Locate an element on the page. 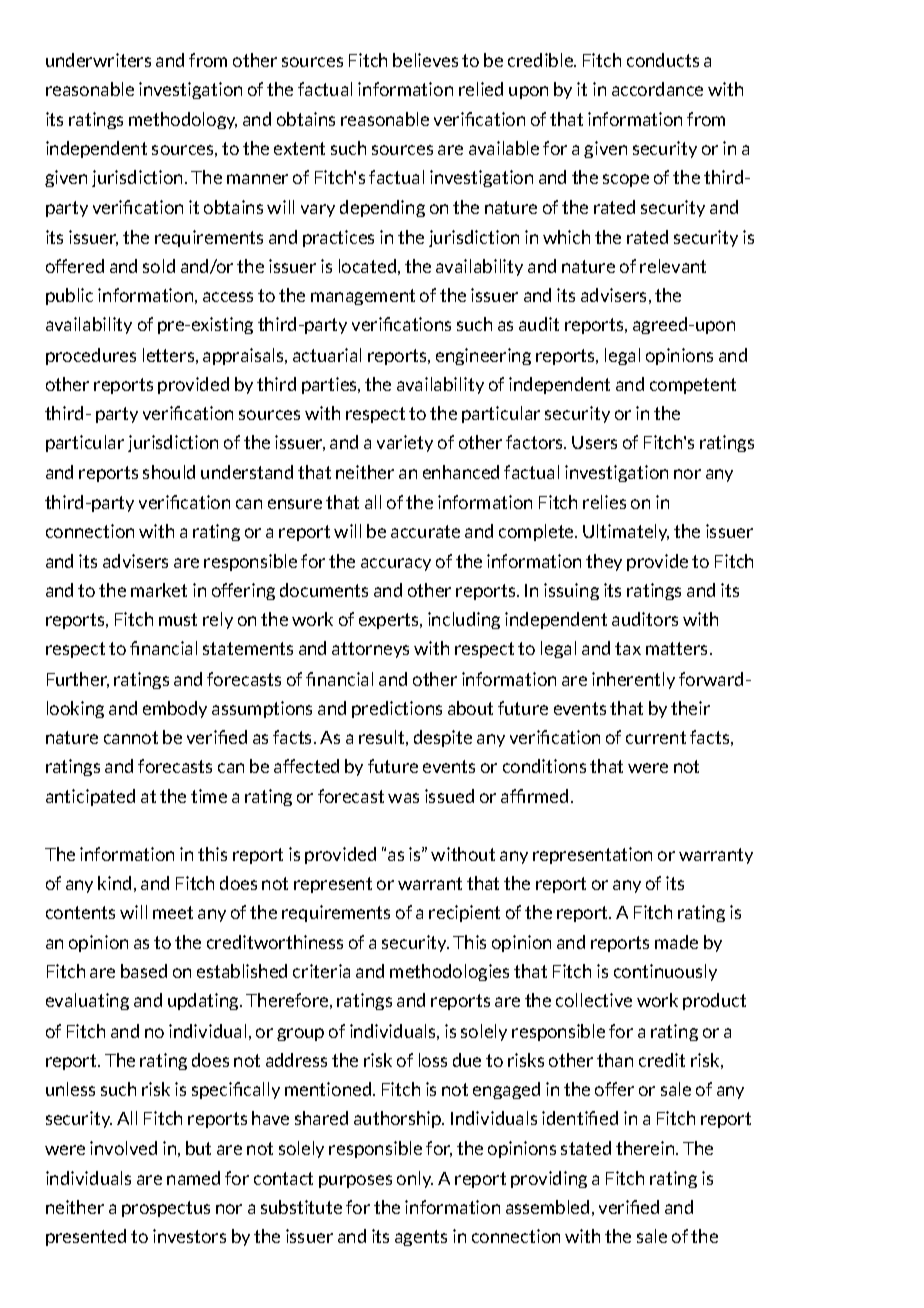 The height and width of the image is (1308, 924). kind is located at coordinates (114, 883).
